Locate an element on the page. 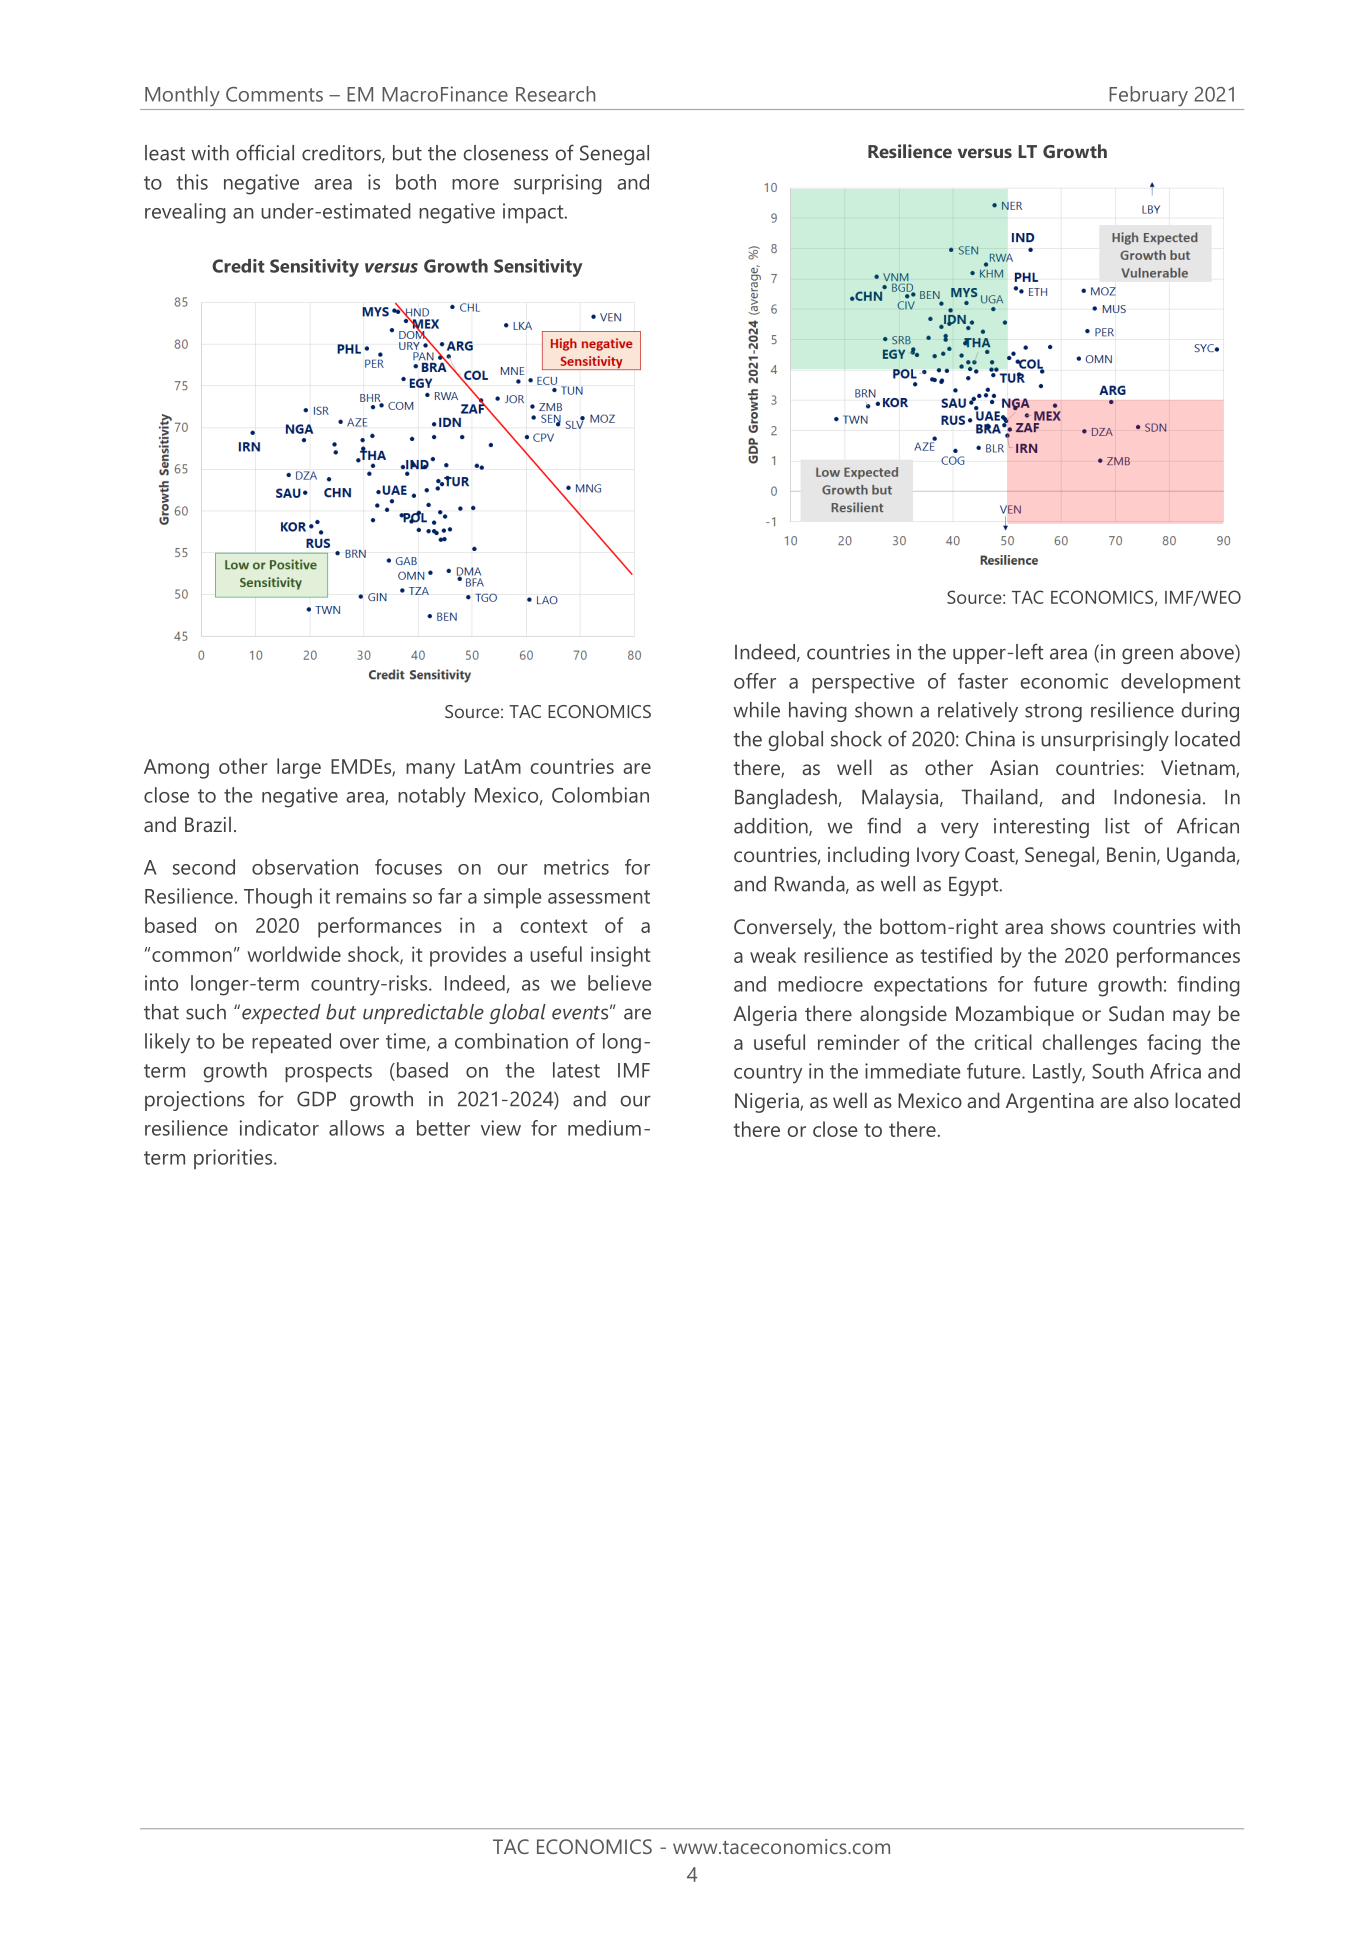 Image resolution: width=1371 pixels, height=1940 pixels. above is located at coordinates (1208, 653).
